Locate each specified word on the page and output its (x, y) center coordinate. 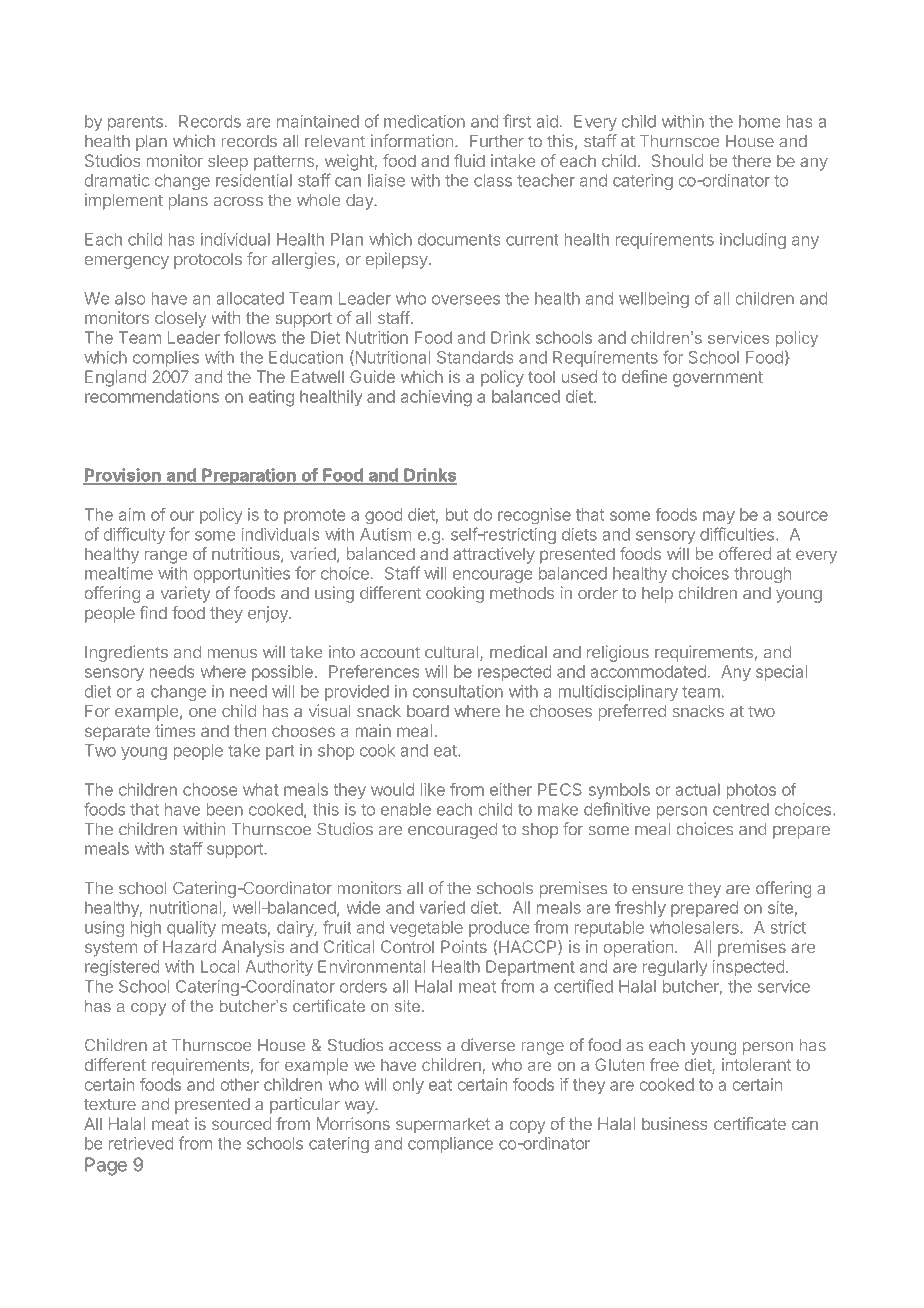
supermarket (443, 1125)
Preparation (249, 476)
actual (697, 789)
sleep (228, 162)
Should (678, 160)
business (675, 1123)
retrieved (141, 1143)
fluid (469, 160)
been (224, 809)
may (719, 517)
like (433, 789)
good (384, 516)
